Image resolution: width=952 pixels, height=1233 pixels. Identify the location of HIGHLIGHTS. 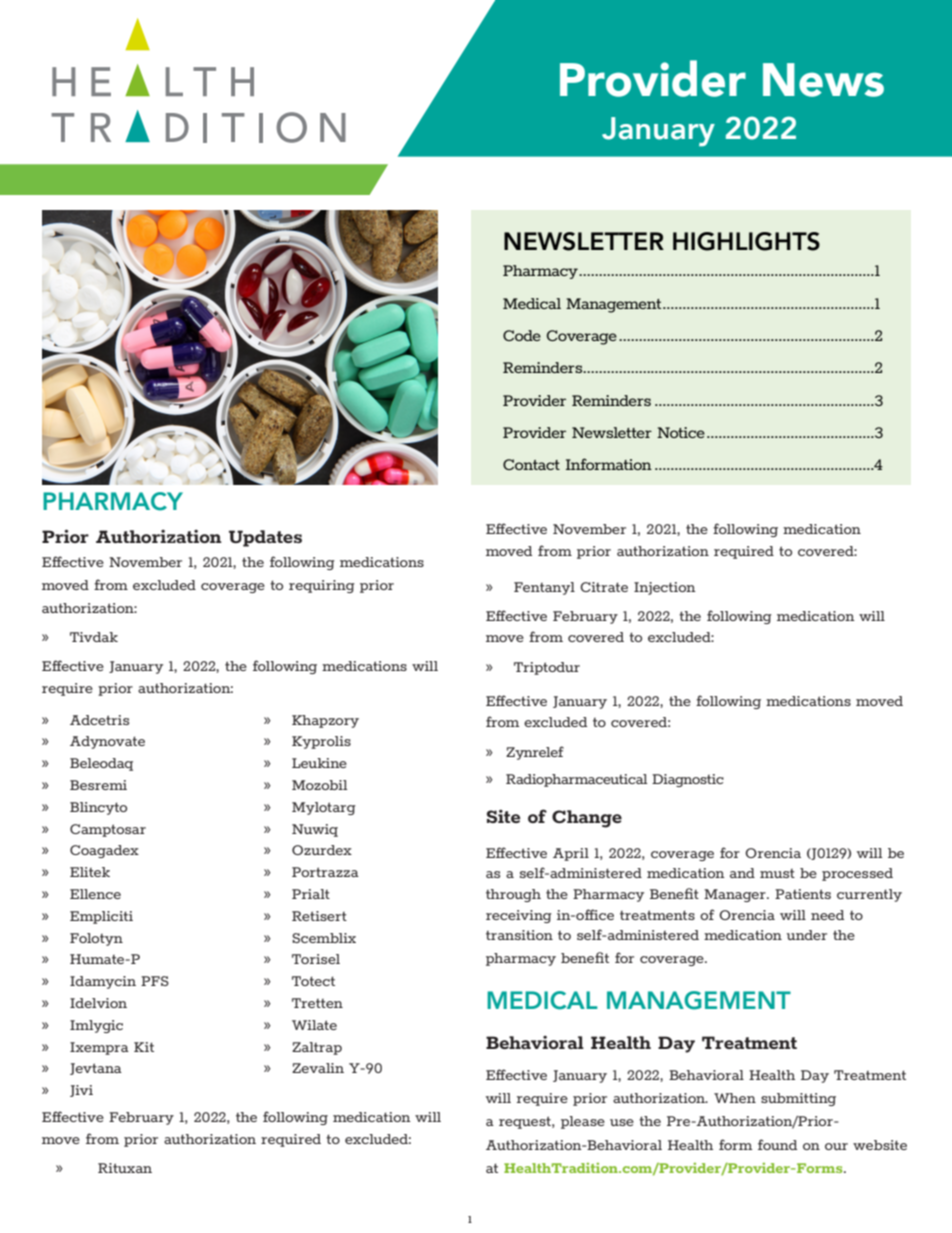
(746, 241).
